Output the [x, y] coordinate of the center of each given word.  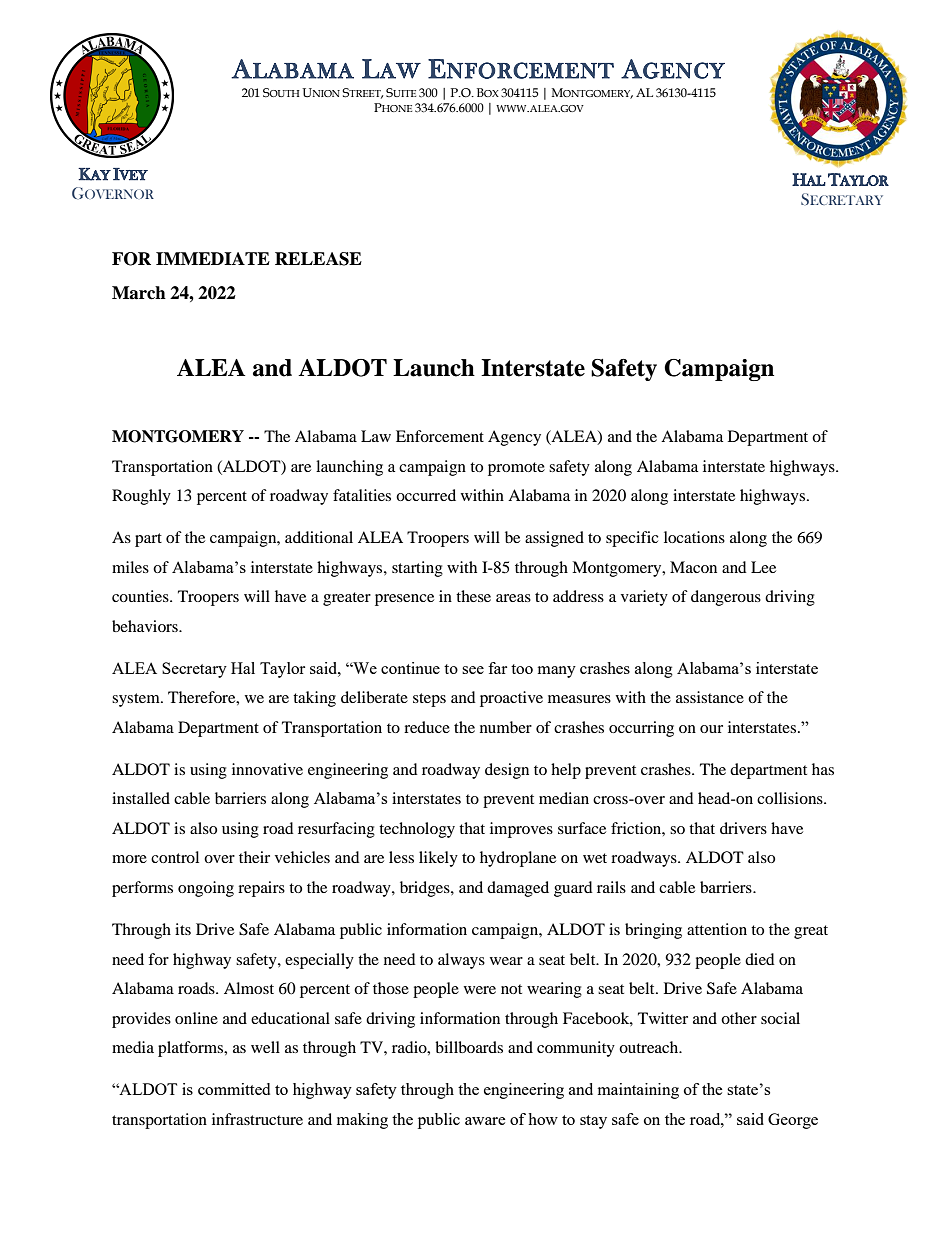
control [175, 857]
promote [516, 469]
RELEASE [318, 259]
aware [485, 1121]
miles [130, 567]
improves [521, 830]
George [793, 1121]
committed [234, 1089]
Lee [763, 567]
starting [417, 569]
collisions [791, 798]
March [139, 293]
